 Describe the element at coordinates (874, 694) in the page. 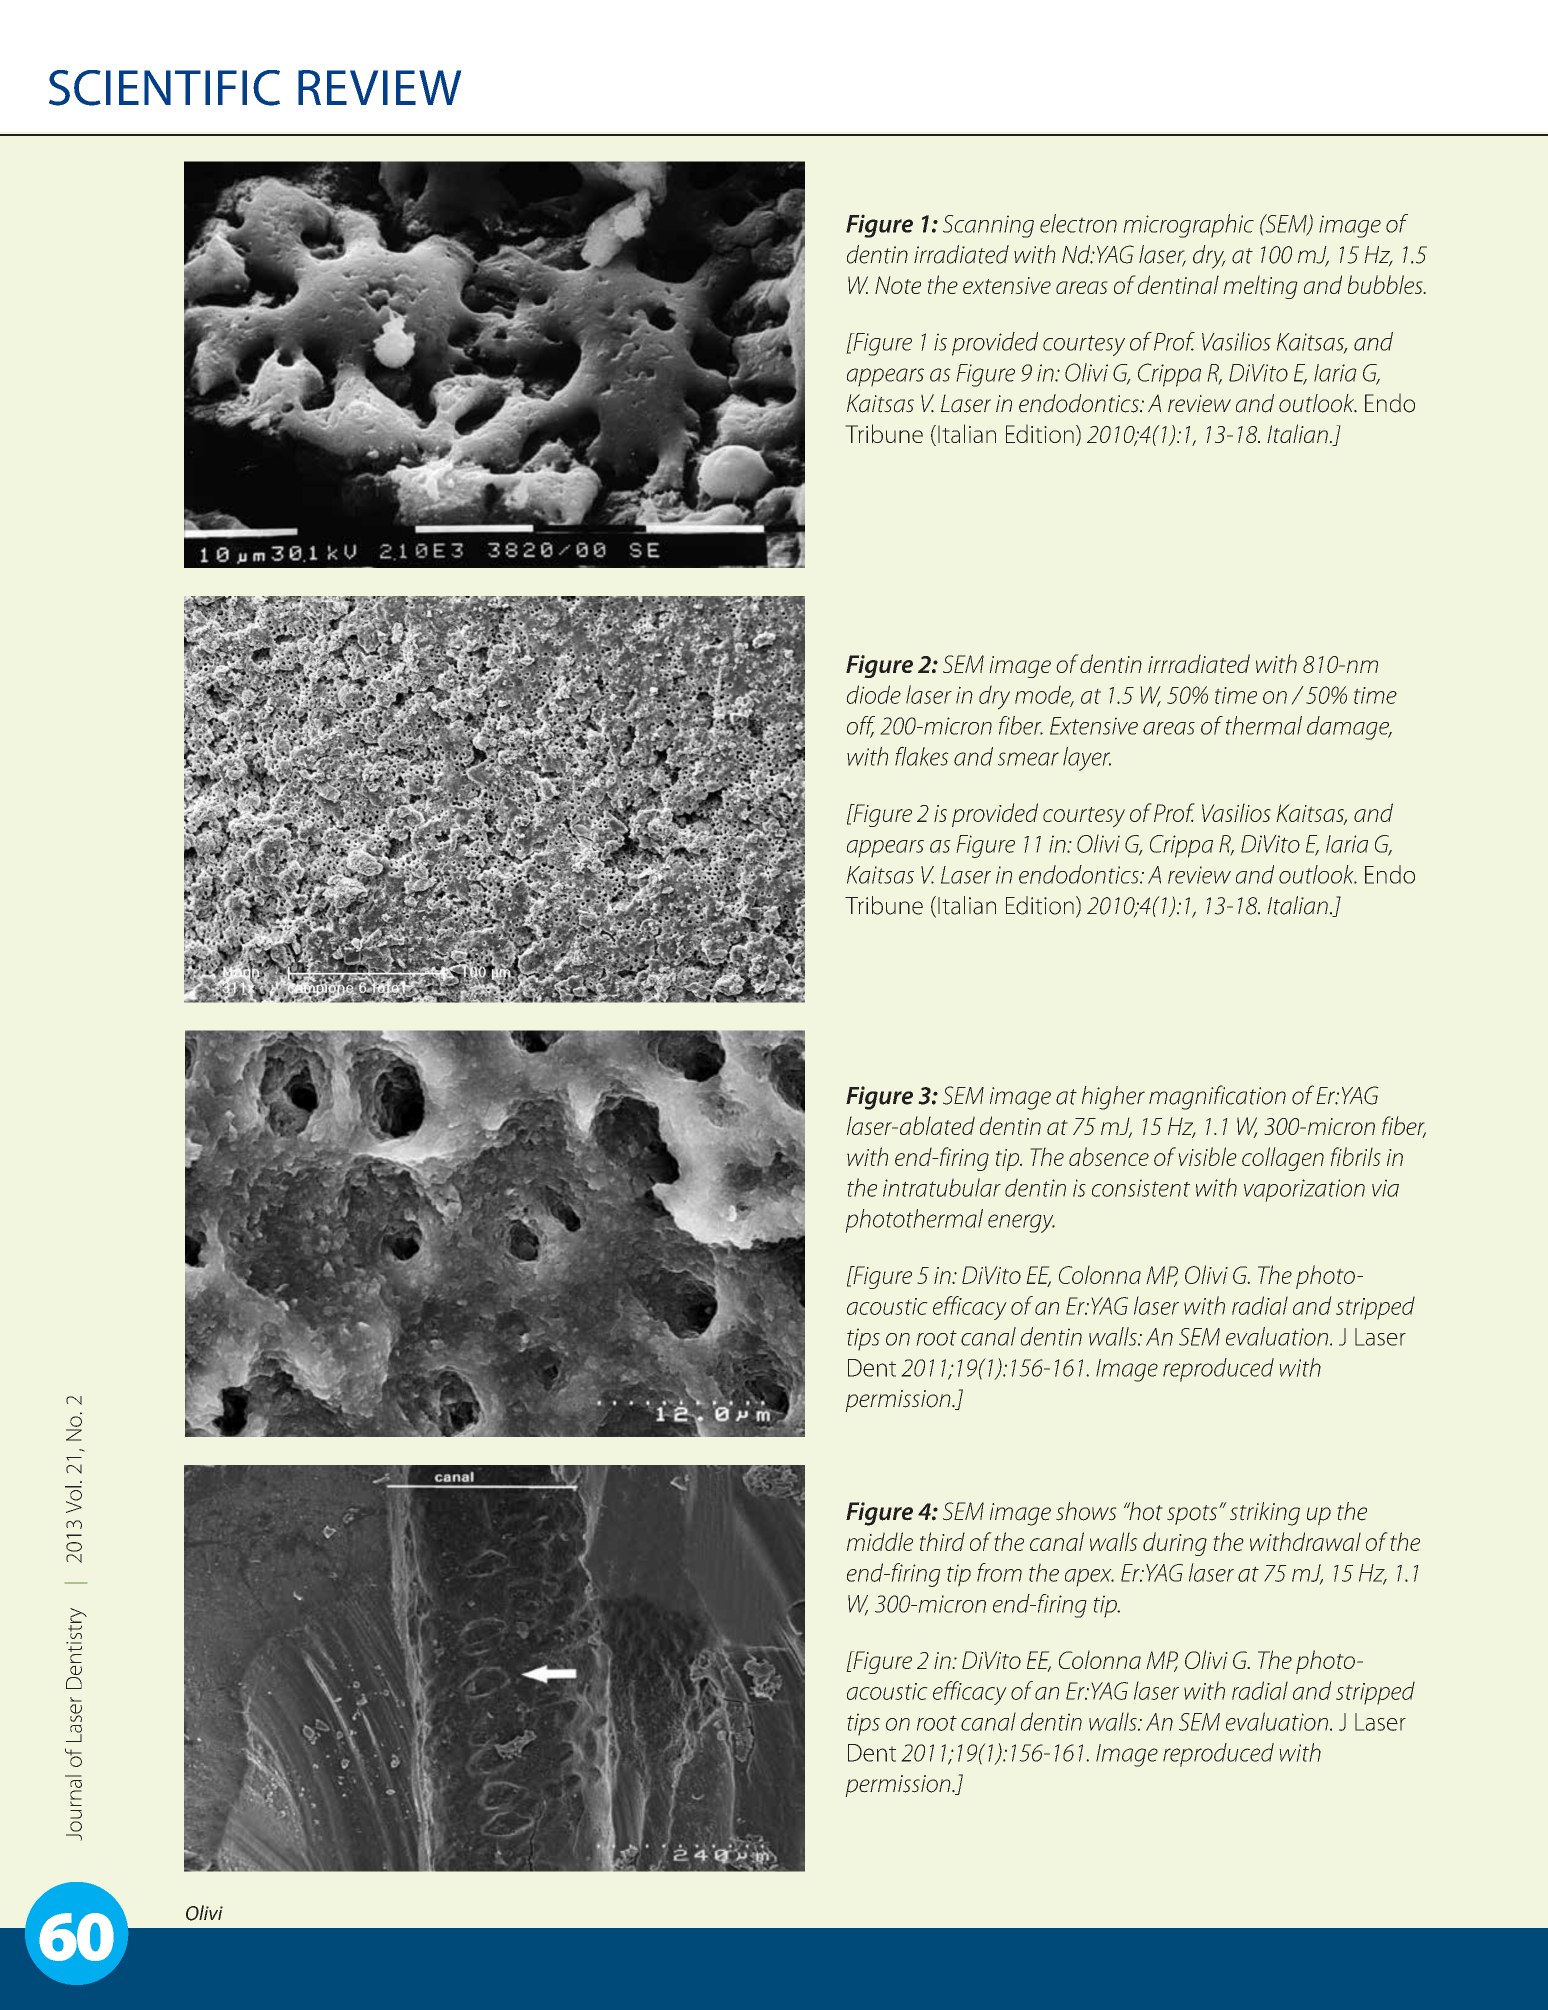

I see `diode` at that location.
